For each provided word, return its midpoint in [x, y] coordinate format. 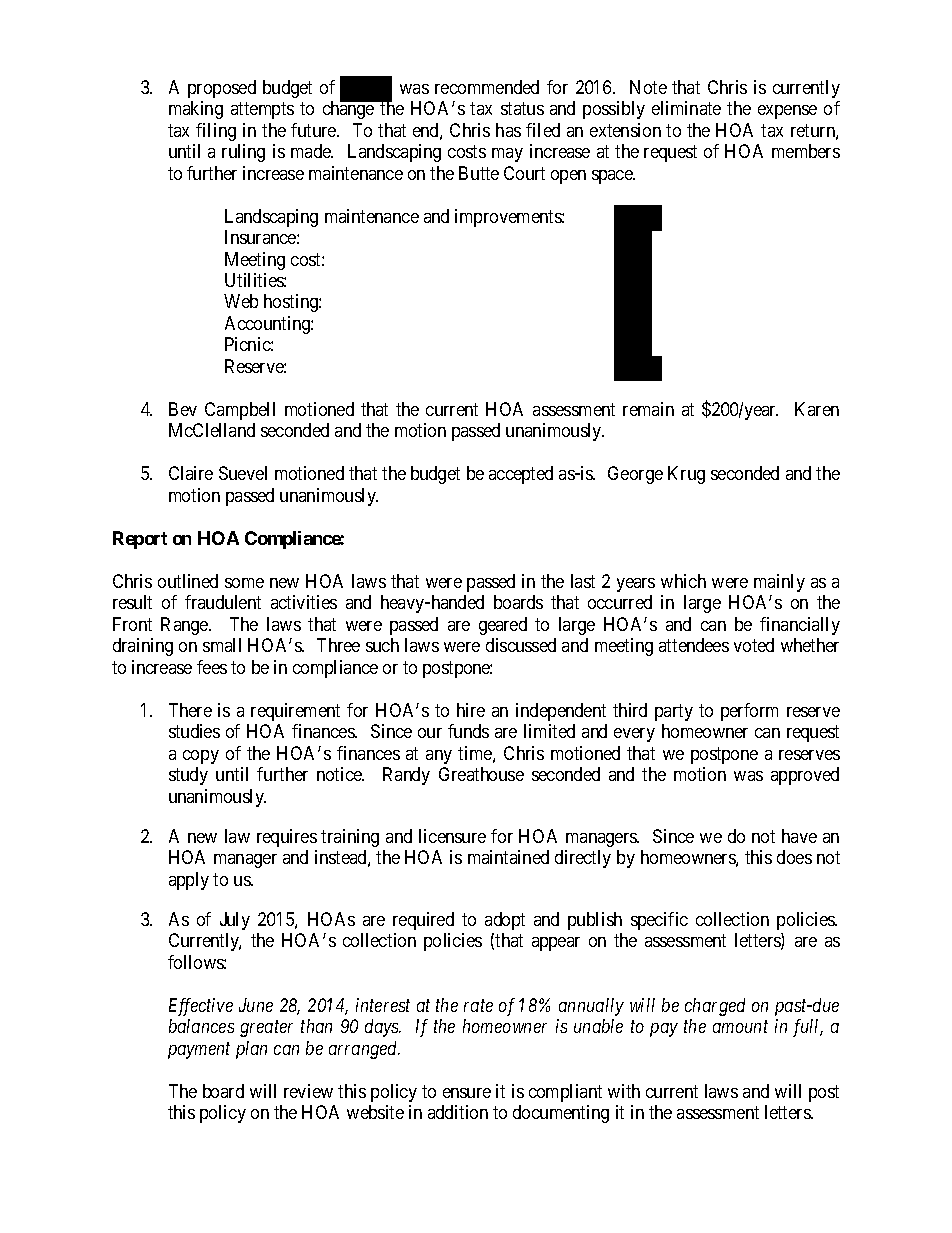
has [508, 130]
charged [715, 1007]
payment [199, 1051]
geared [503, 626]
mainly [779, 583]
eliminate [686, 108]
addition [458, 1112]
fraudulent [223, 602]
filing [216, 132]
